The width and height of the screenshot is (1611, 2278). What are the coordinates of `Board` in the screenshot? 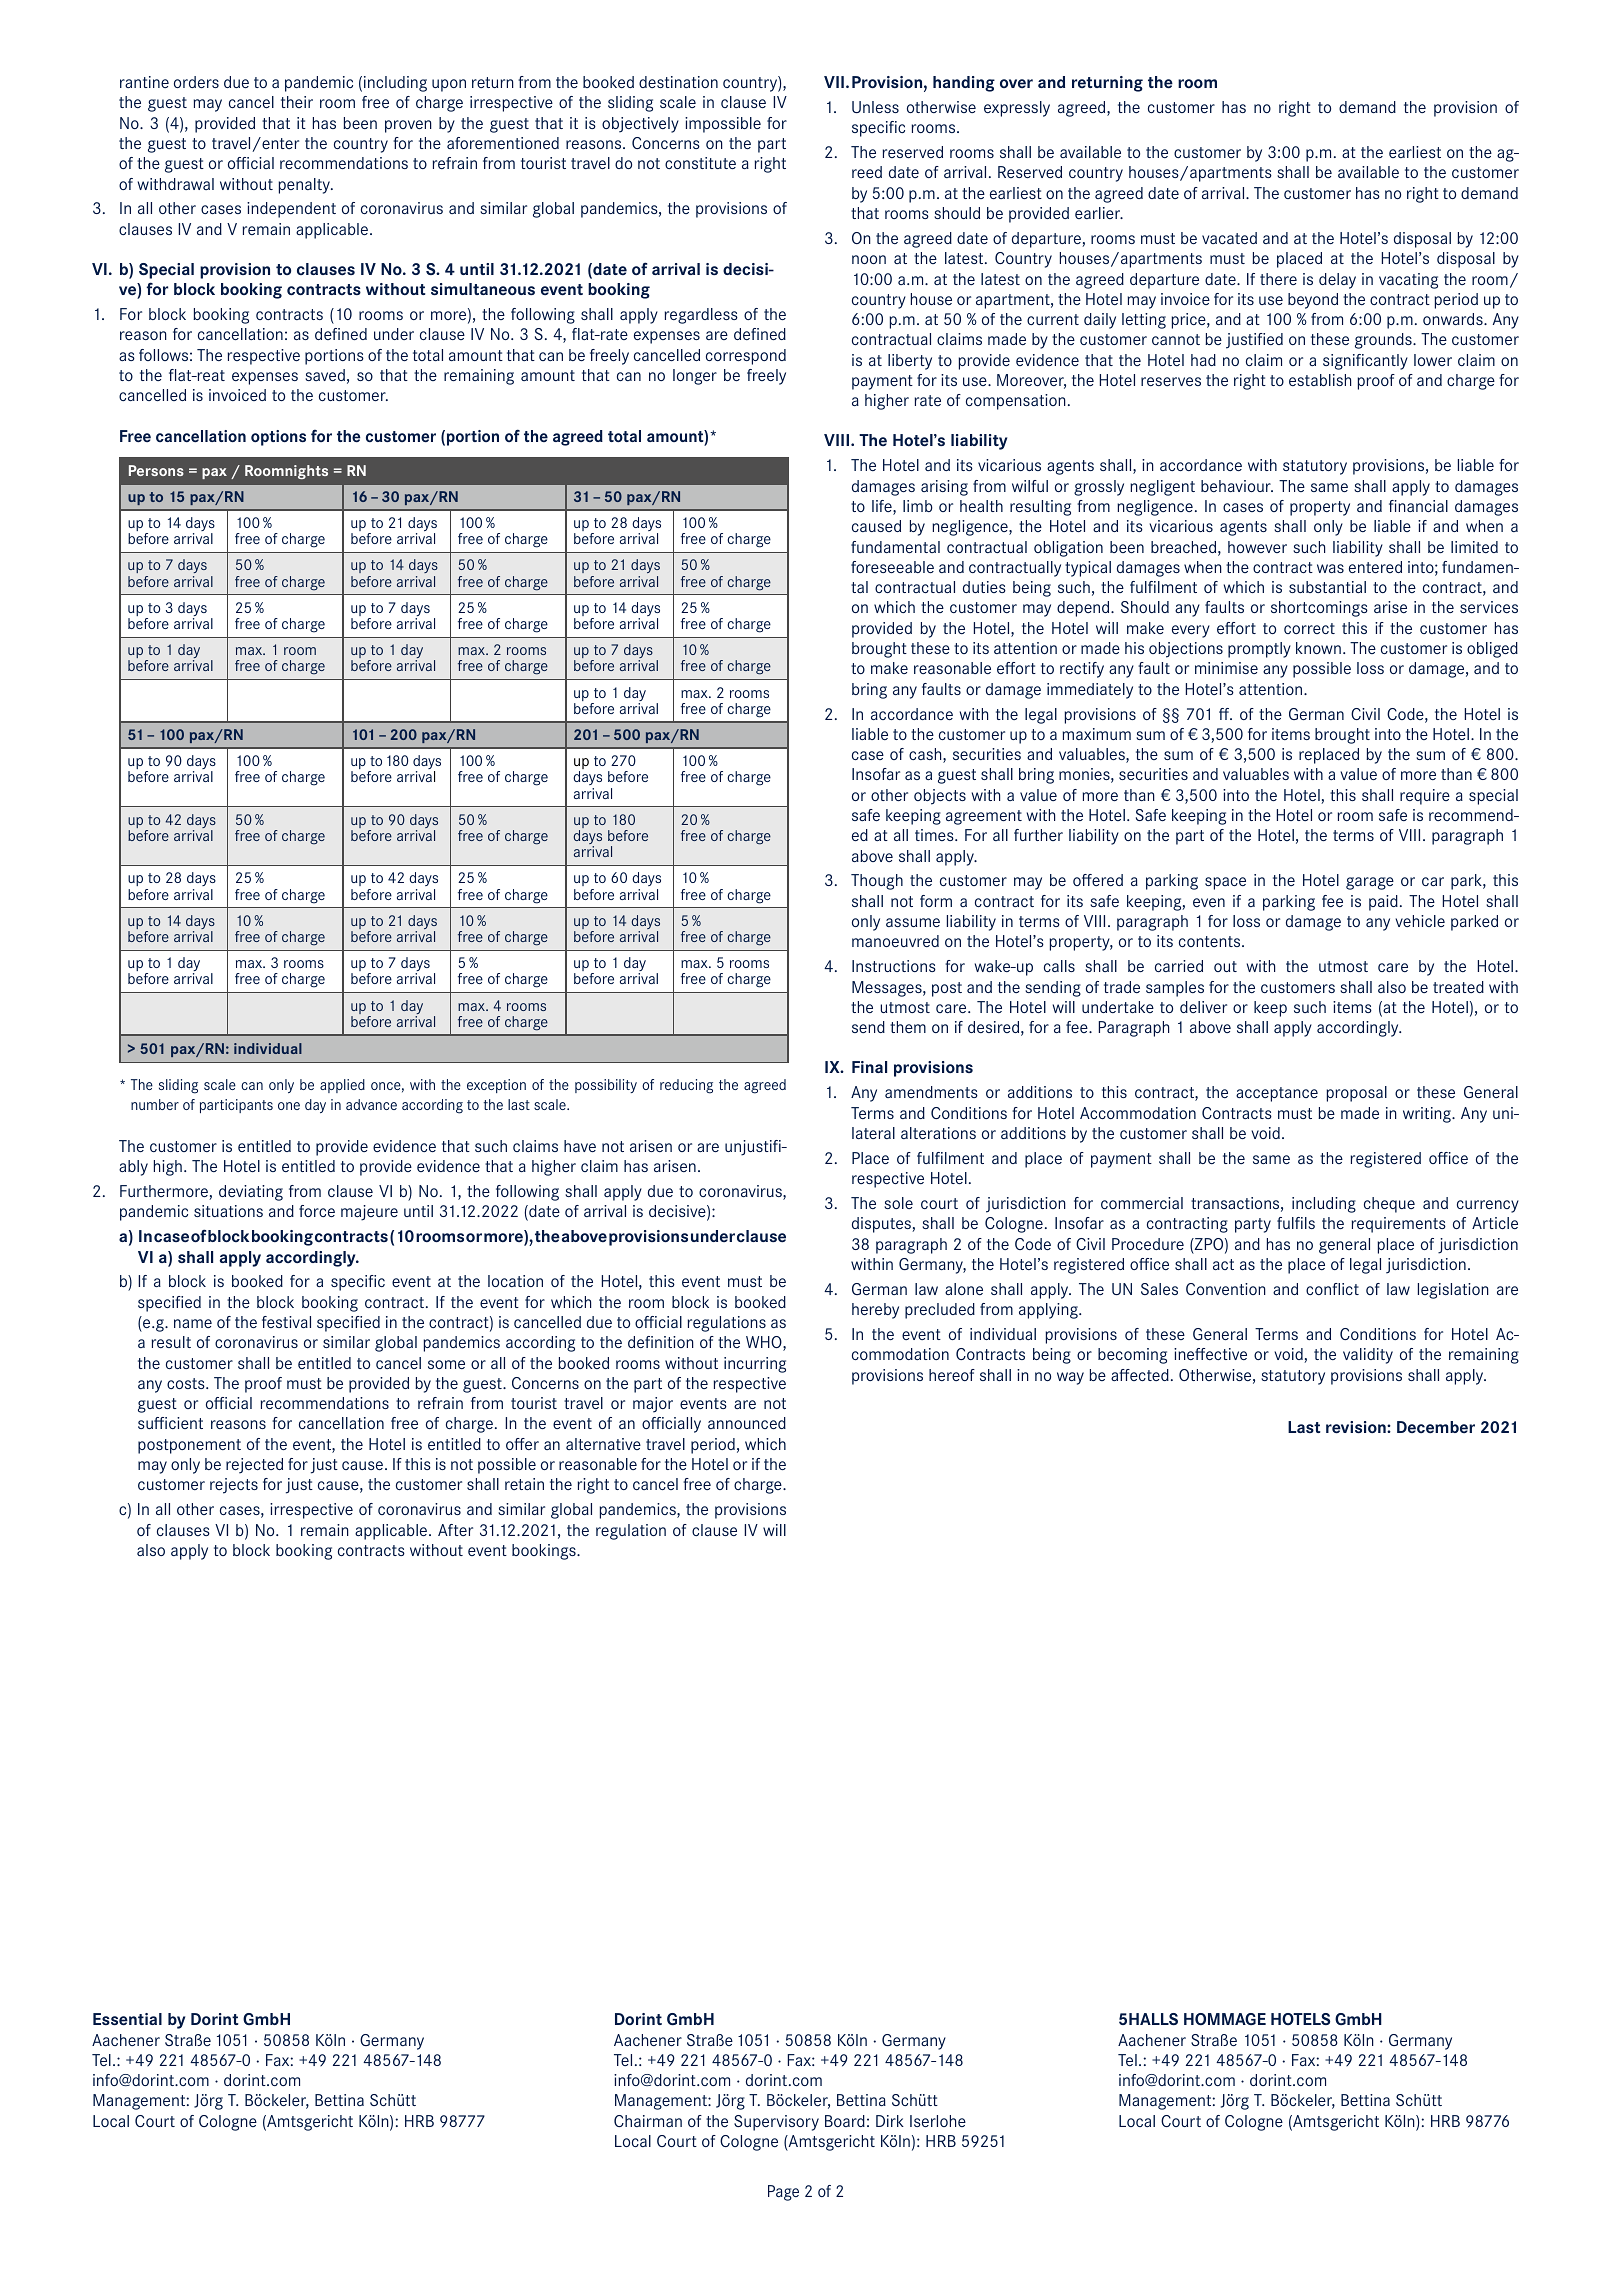 It's located at (845, 2121).
